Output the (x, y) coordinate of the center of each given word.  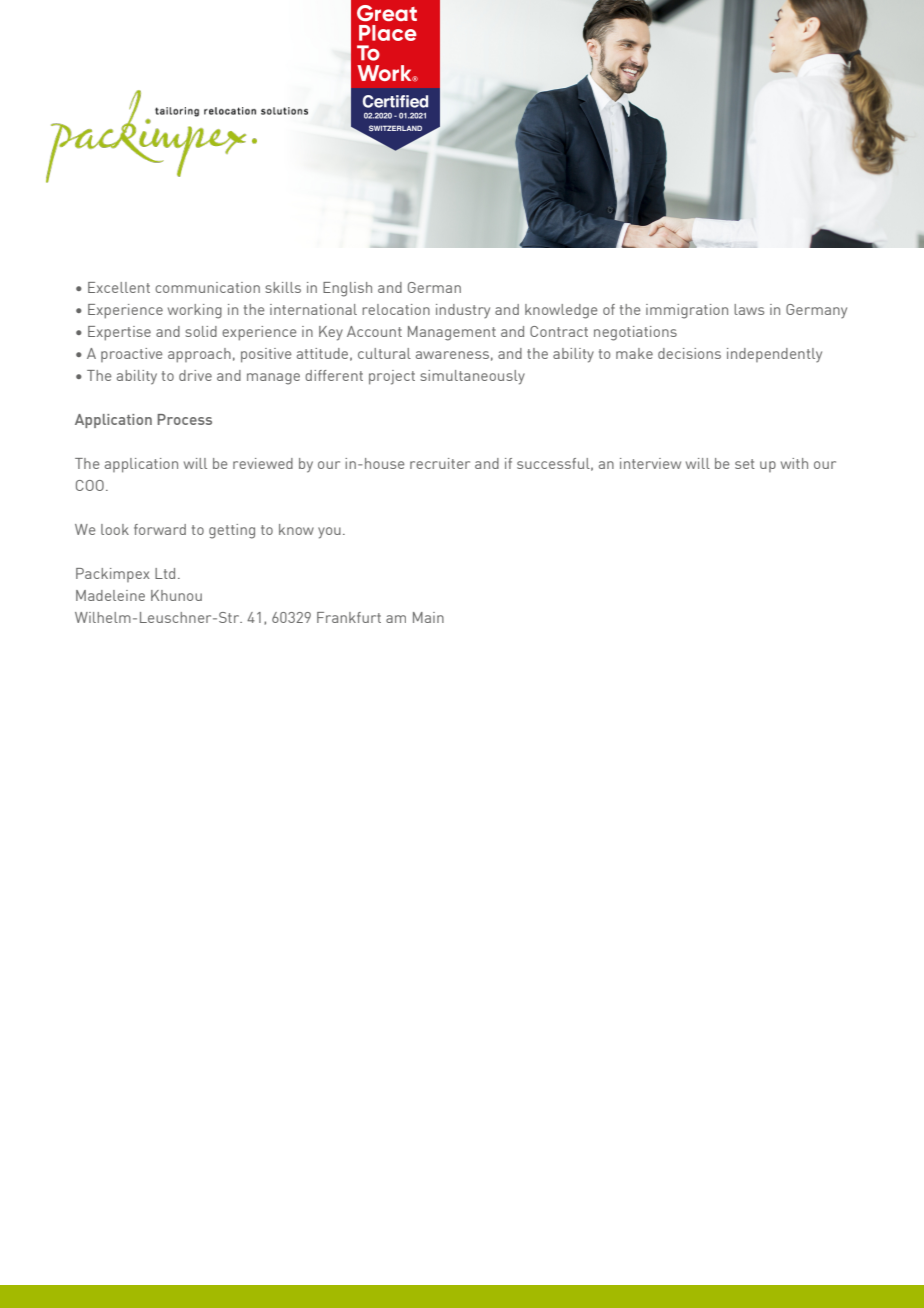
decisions (689, 353)
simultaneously (472, 377)
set (745, 464)
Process (185, 419)
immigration (687, 311)
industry (463, 311)
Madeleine (110, 595)
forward (160, 529)
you (329, 533)
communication (207, 287)
